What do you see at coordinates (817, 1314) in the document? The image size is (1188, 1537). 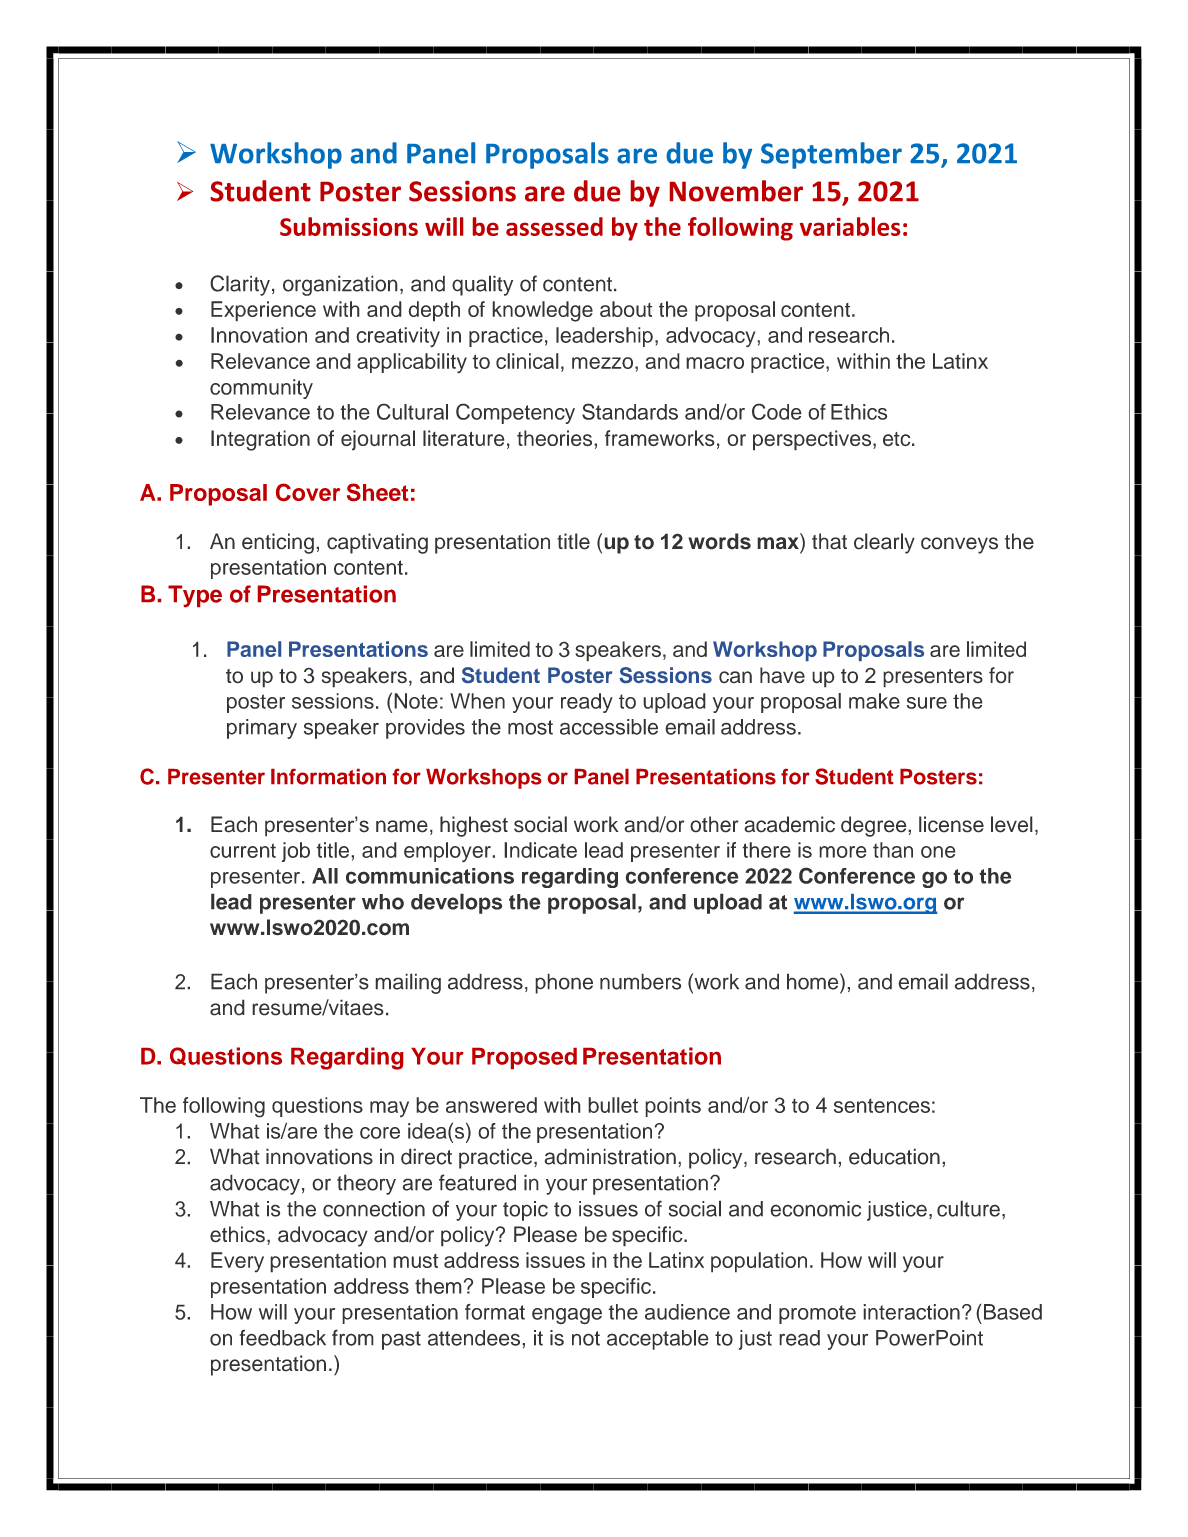 I see `promote` at bounding box center [817, 1314].
